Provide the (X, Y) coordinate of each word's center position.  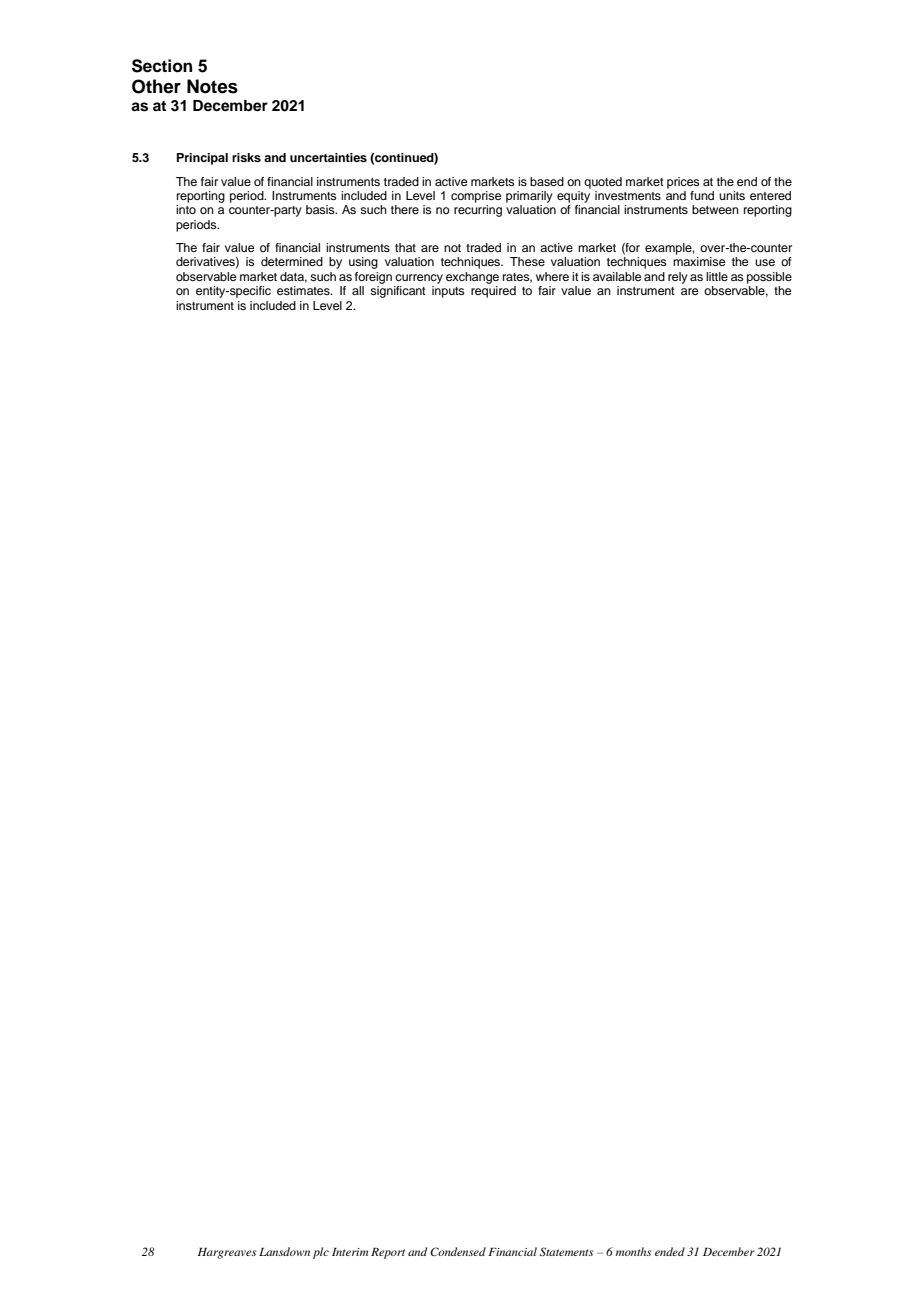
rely (678, 278)
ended (670, 1251)
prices (683, 183)
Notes (212, 86)
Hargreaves (227, 1253)
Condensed (458, 1251)
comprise (476, 197)
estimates (304, 290)
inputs (448, 292)
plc (321, 1253)
